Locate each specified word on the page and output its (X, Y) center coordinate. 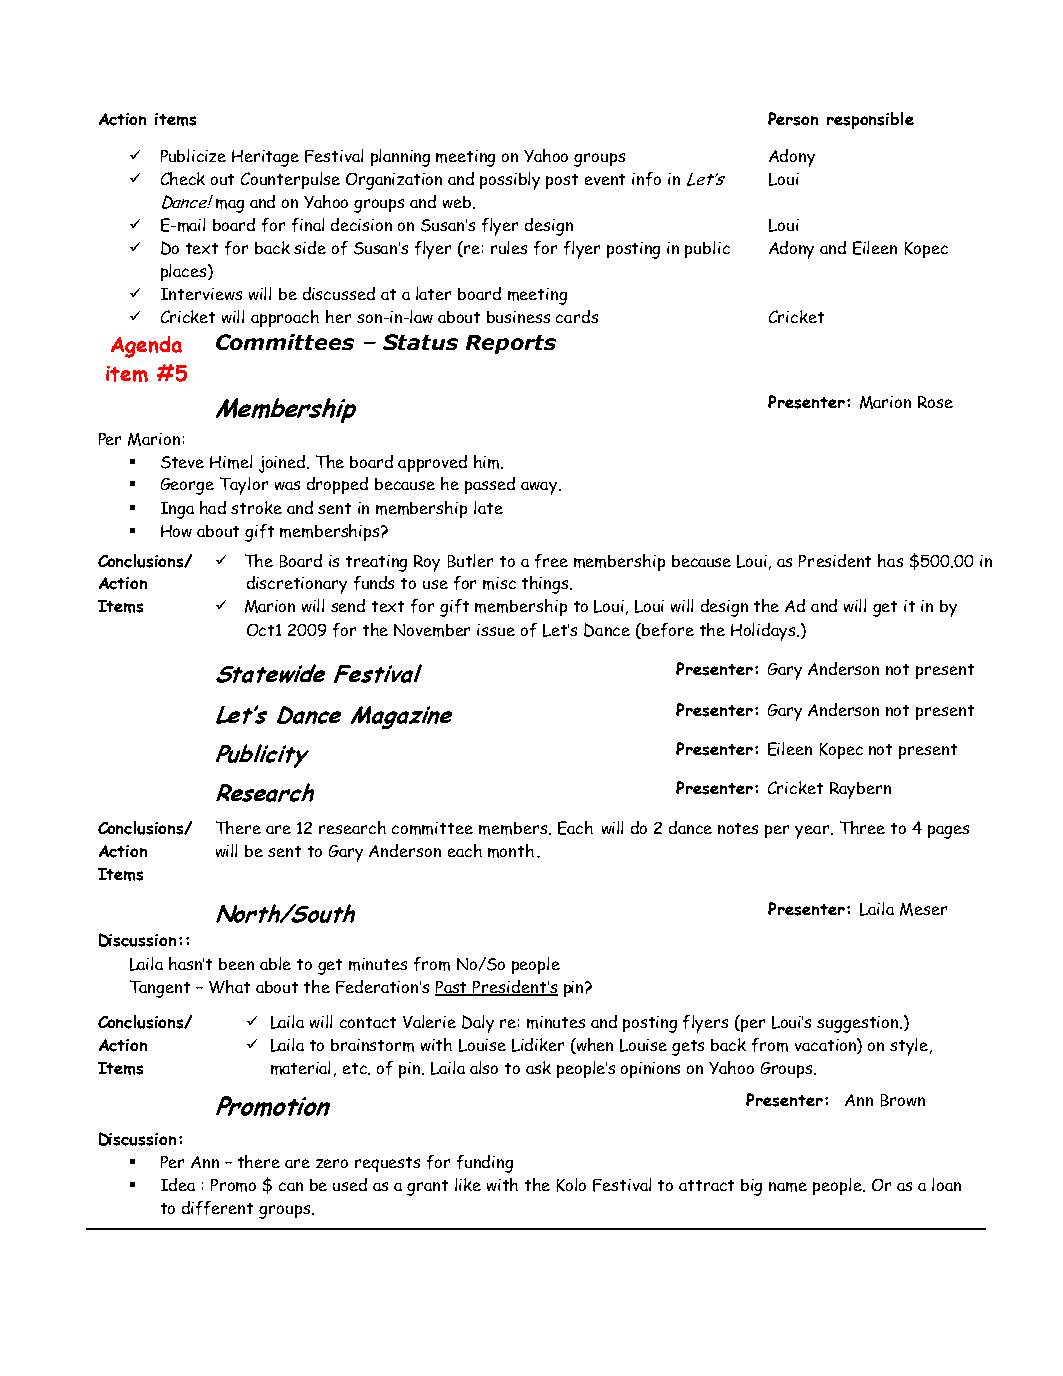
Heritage (265, 158)
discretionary (297, 585)
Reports (511, 344)
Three (862, 827)
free (551, 561)
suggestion (859, 1024)
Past (452, 988)
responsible (870, 120)
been (236, 964)
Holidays (764, 632)
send (348, 605)
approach (285, 318)
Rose (935, 402)
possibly (510, 181)
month (511, 851)
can (291, 1186)
